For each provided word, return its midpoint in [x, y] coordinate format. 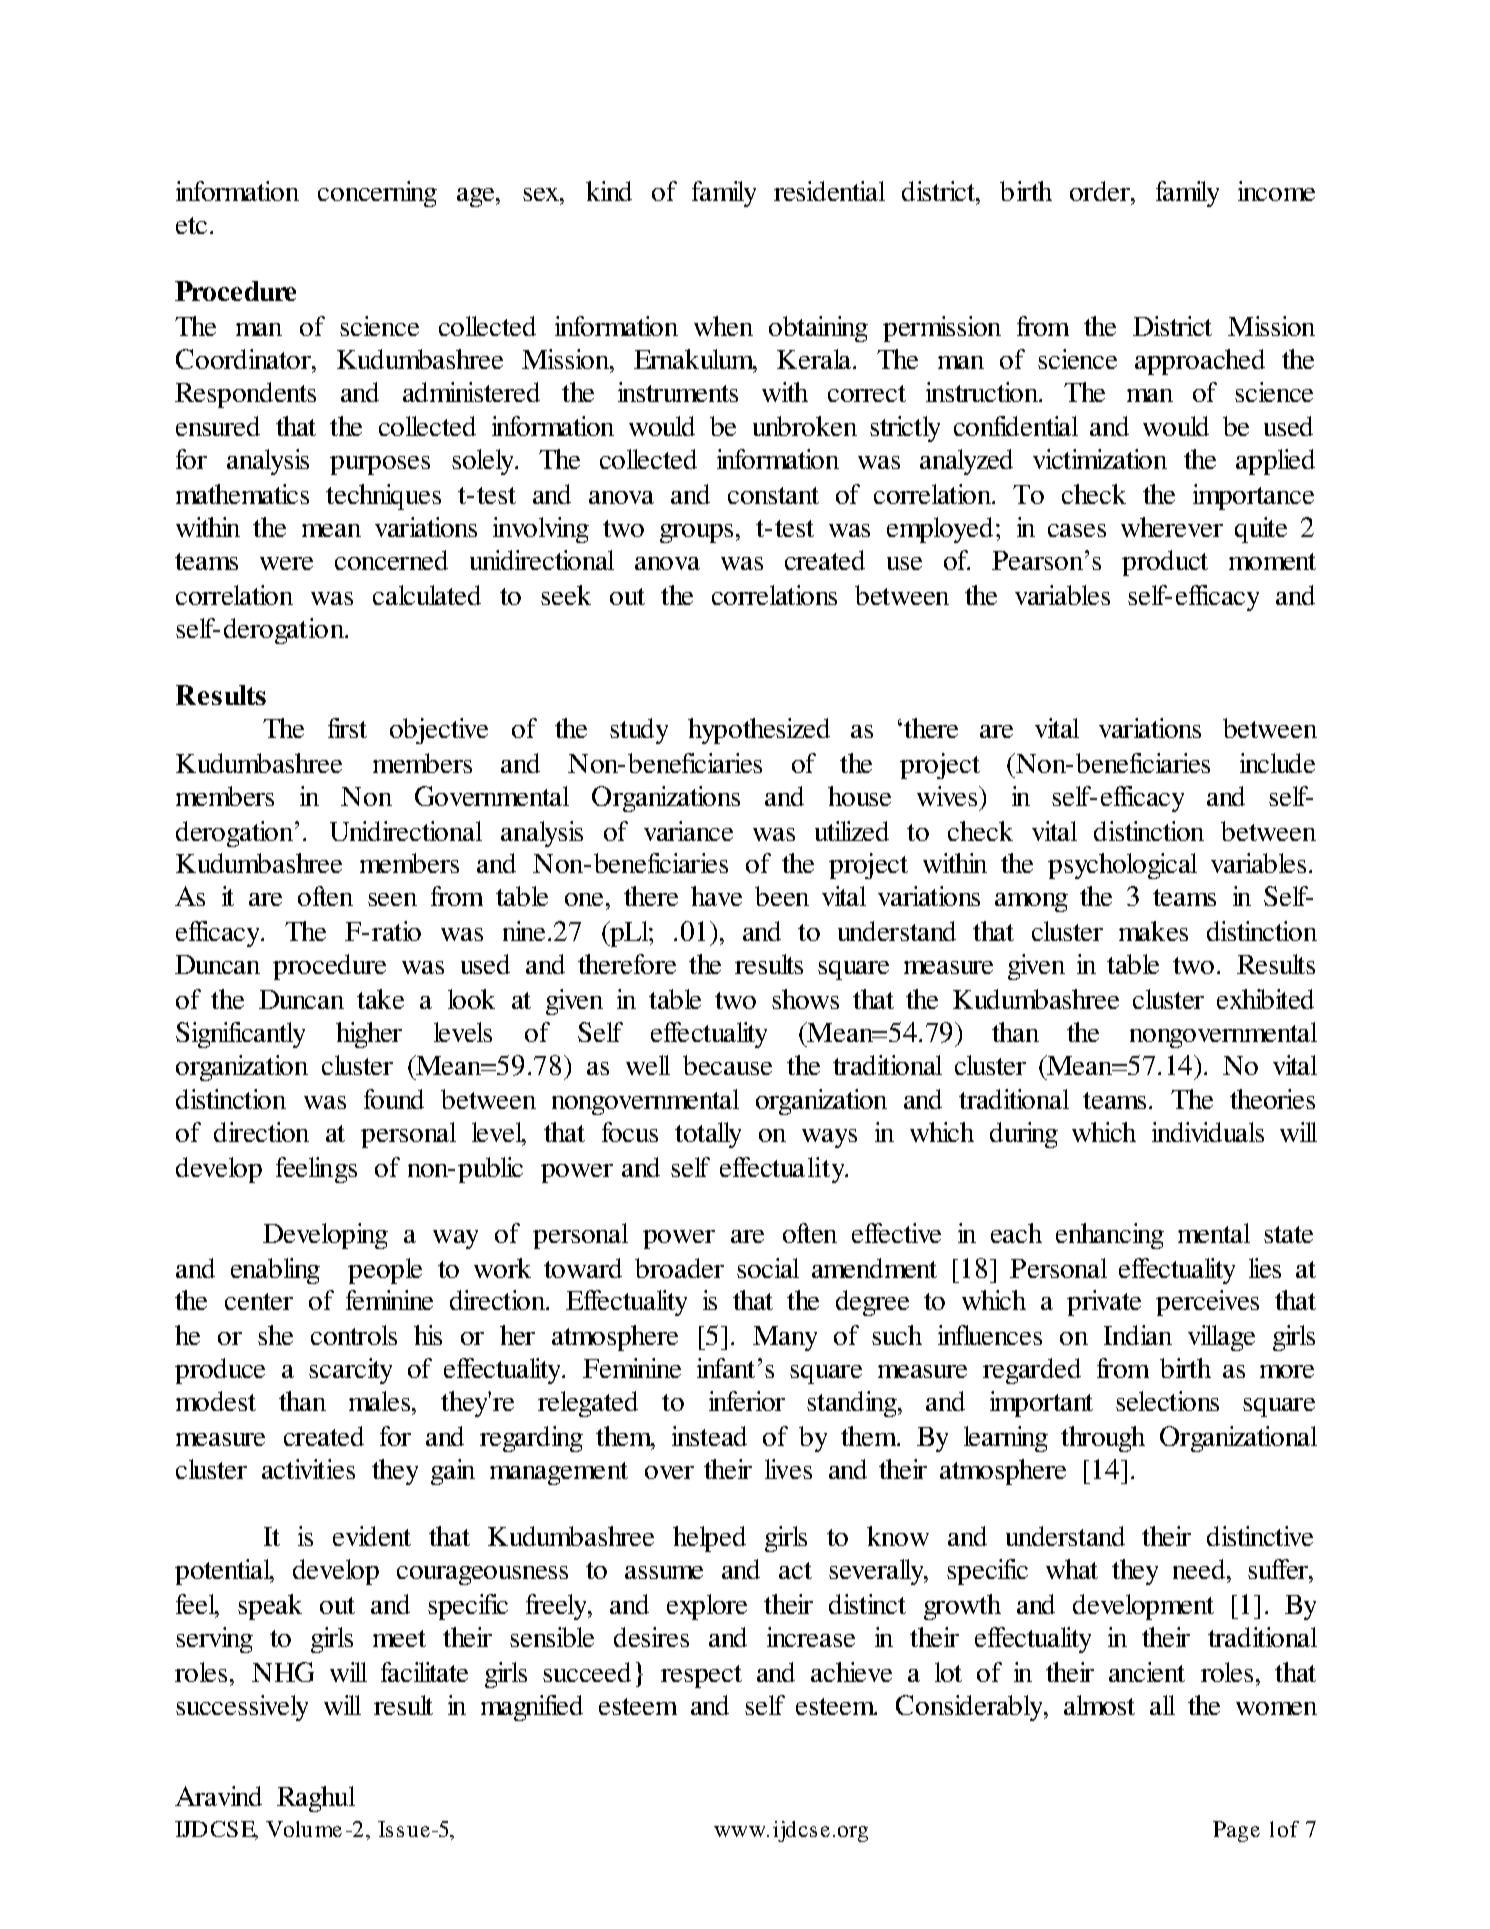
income [1276, 191]
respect [701, 1676]
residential [829, 191]
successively [242, 1708]
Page [1236, 1831]
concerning [377, 194]
